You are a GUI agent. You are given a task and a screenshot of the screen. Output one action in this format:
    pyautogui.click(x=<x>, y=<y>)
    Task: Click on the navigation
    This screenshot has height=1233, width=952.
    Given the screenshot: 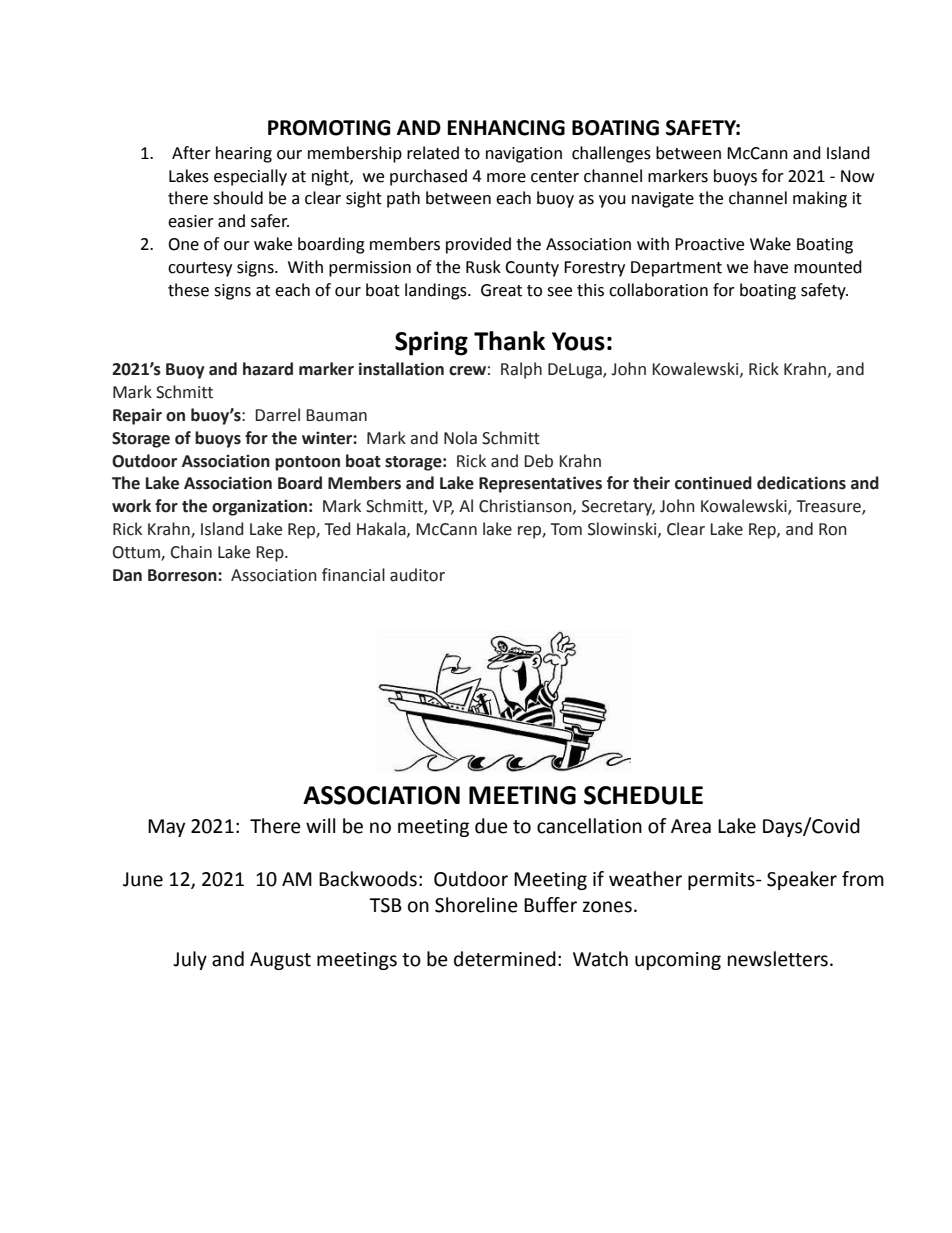 What is the action you would take?
    pyautogui.click(x=524, y=155)
